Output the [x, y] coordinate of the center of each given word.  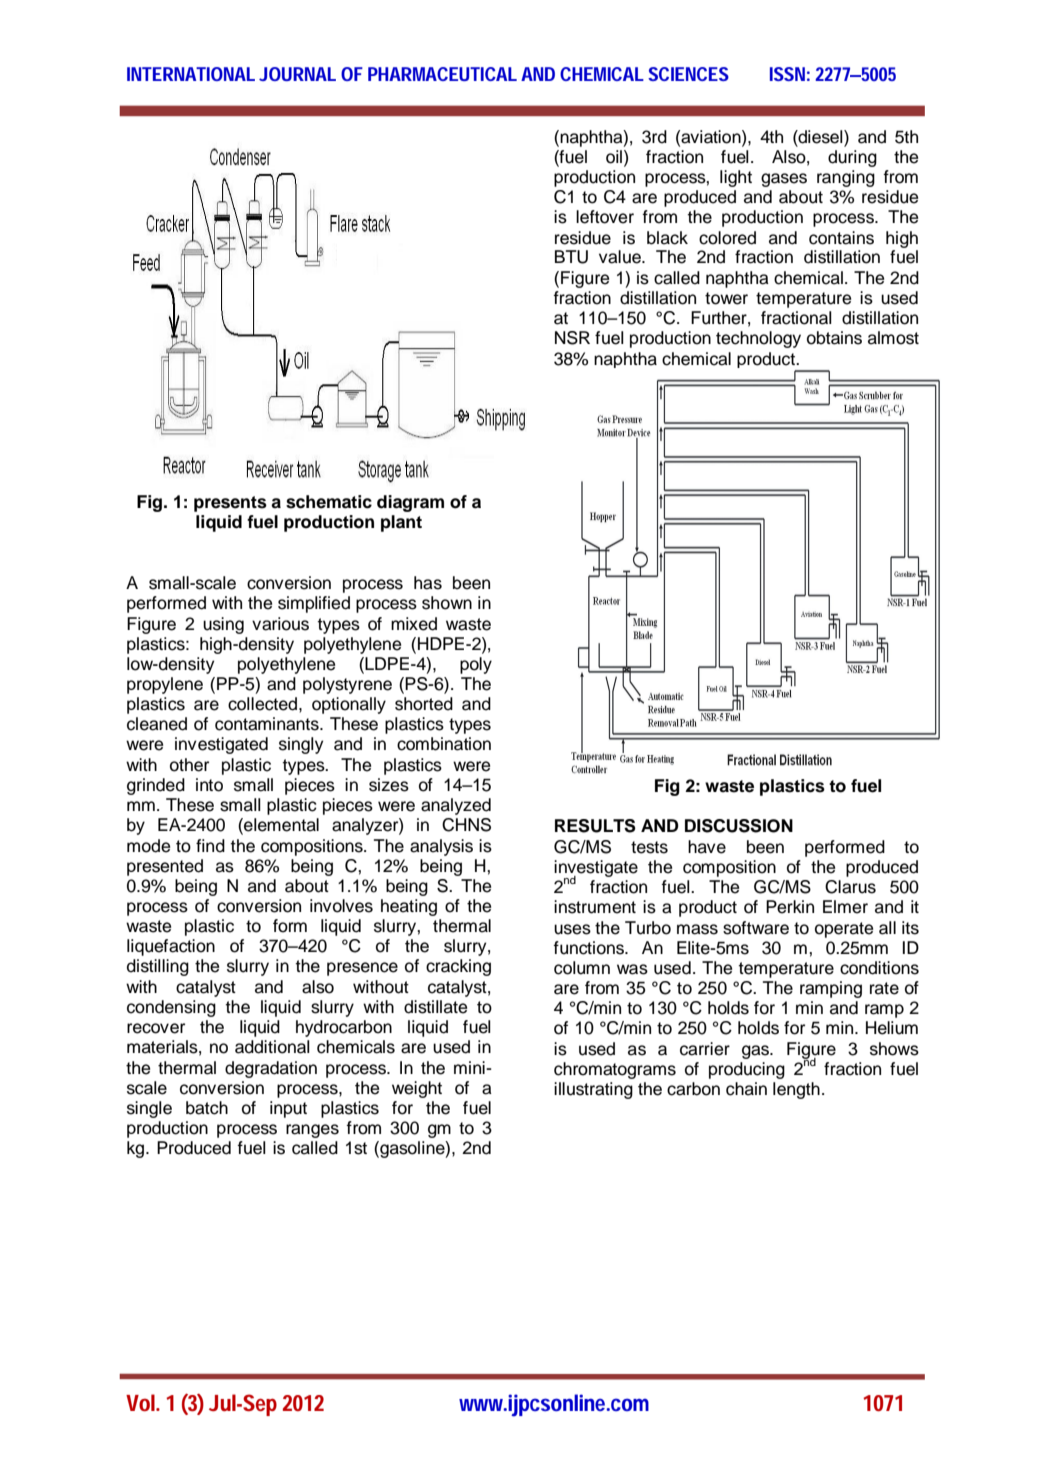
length [796, 1090]
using [223, 625]
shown [447, 603]
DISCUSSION [739, 826]
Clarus [850, 887]
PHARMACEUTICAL [442, 74]
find [210, 846]
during [852, 158]
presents [230, 504]
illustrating [593, 1090]
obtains [834, 338]
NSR [572, 338]
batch [207, 1108]
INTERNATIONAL [191, 74]
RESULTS [595, 826]
